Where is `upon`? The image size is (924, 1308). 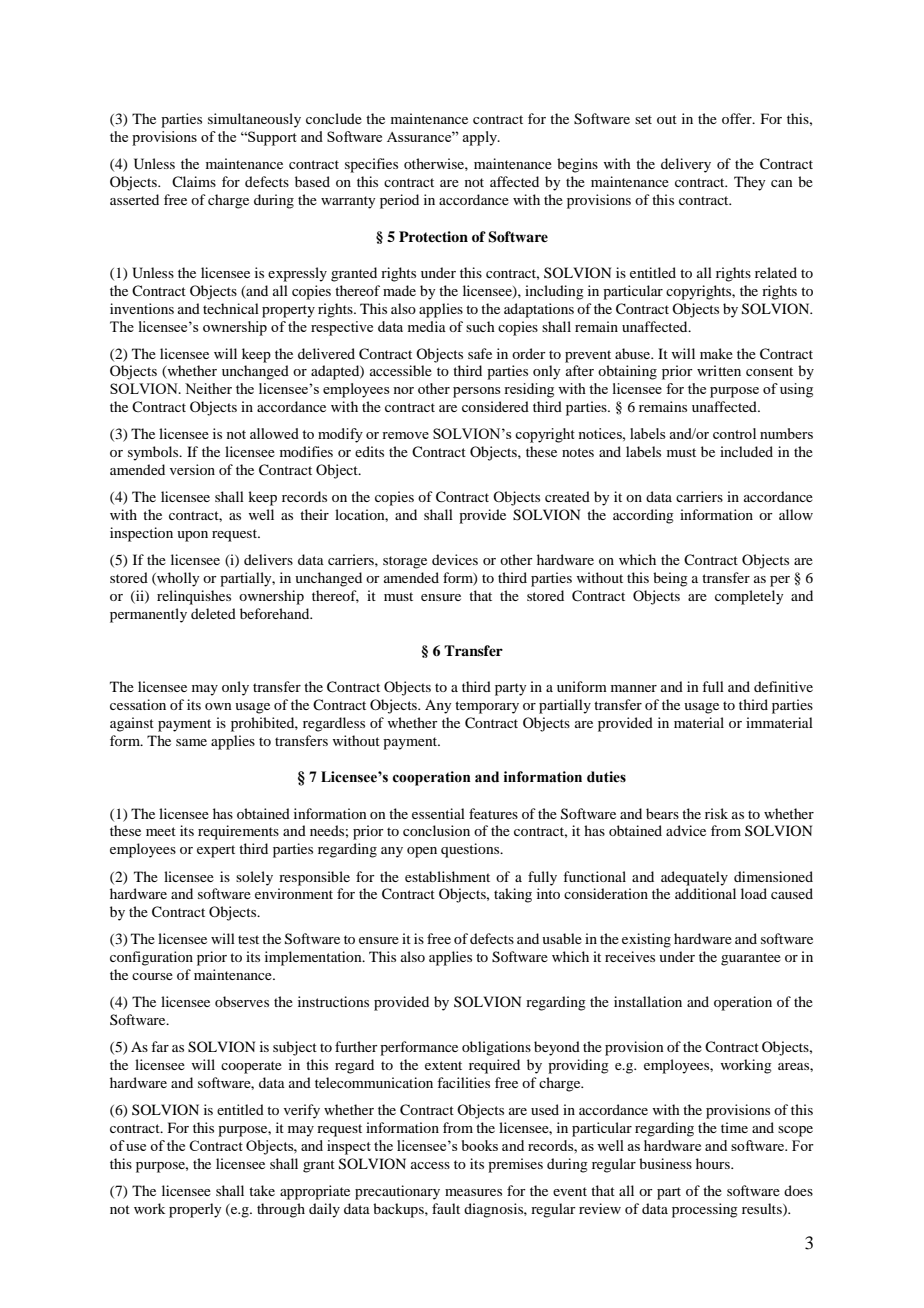 upon is located at coordinates (192, 536).
